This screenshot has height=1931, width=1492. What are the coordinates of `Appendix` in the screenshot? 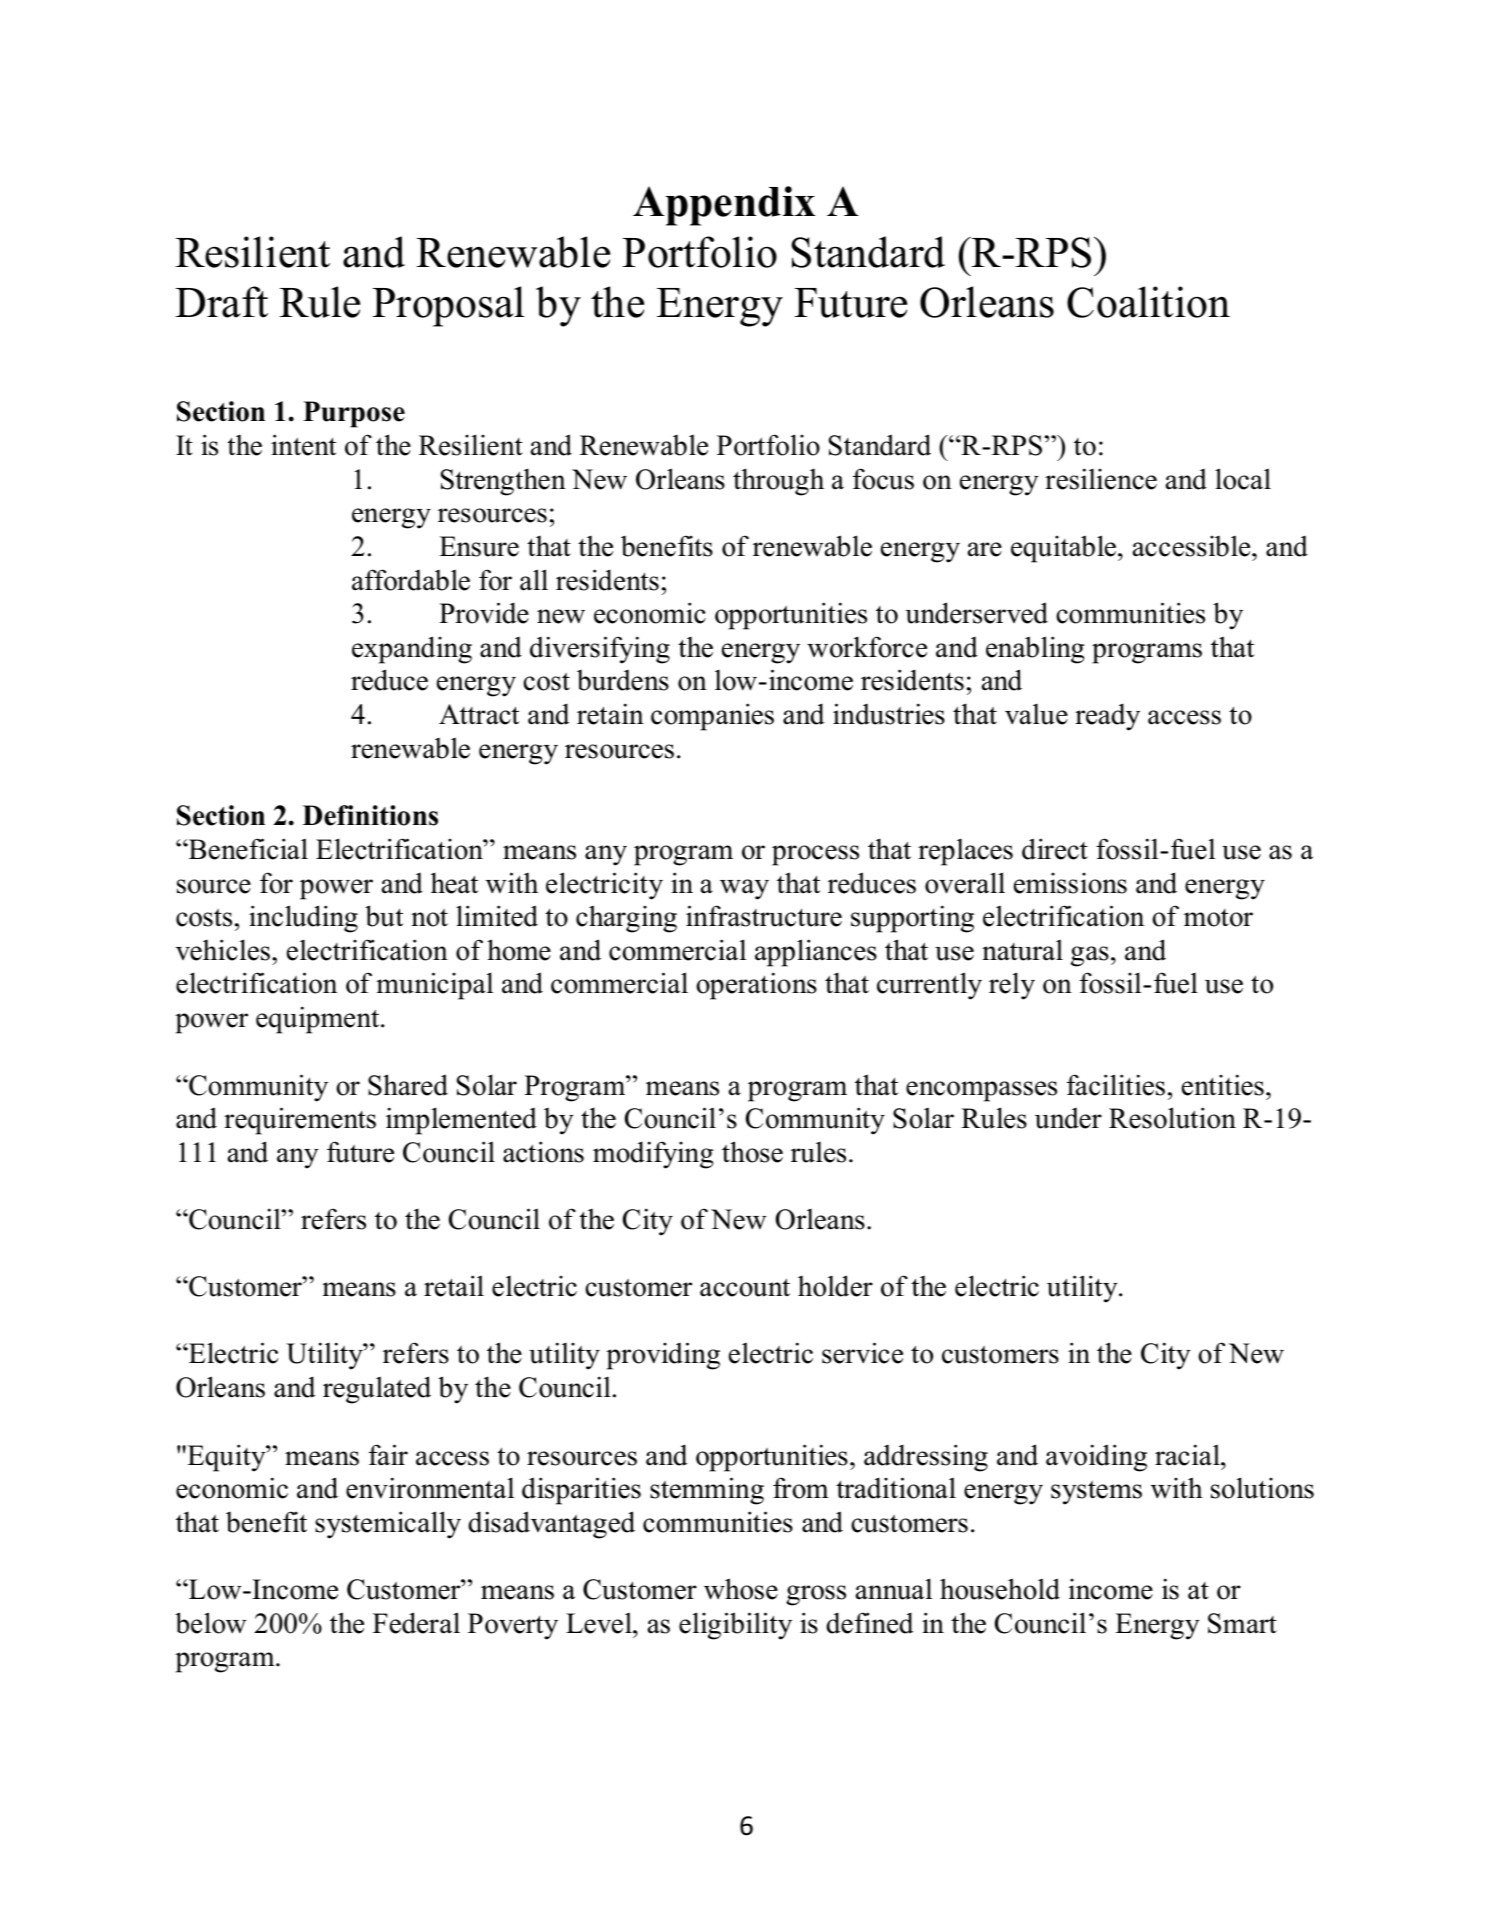 It's located at (724, 206).
